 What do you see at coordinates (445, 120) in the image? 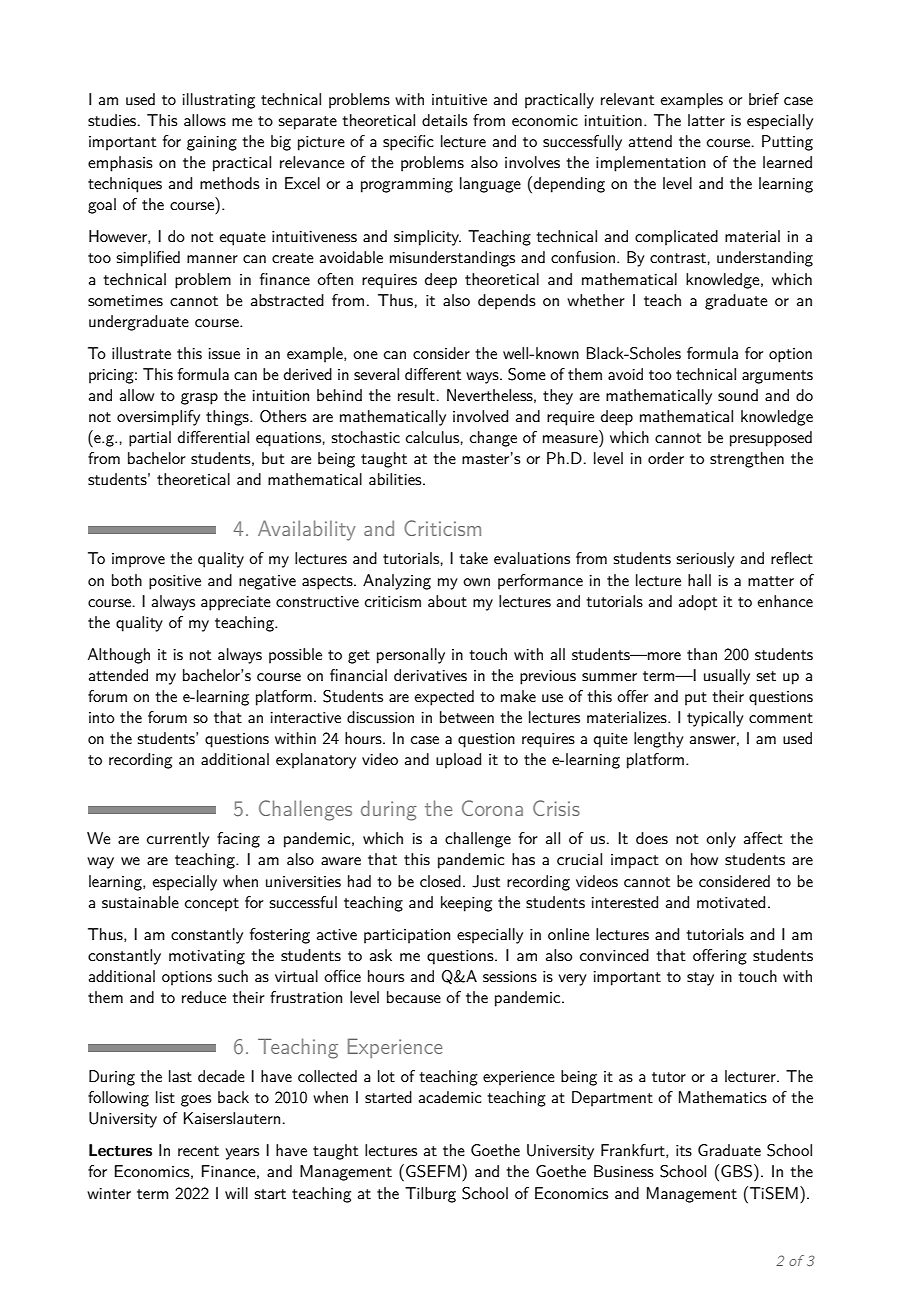
I see `details` at bounding box center [445, 120].
